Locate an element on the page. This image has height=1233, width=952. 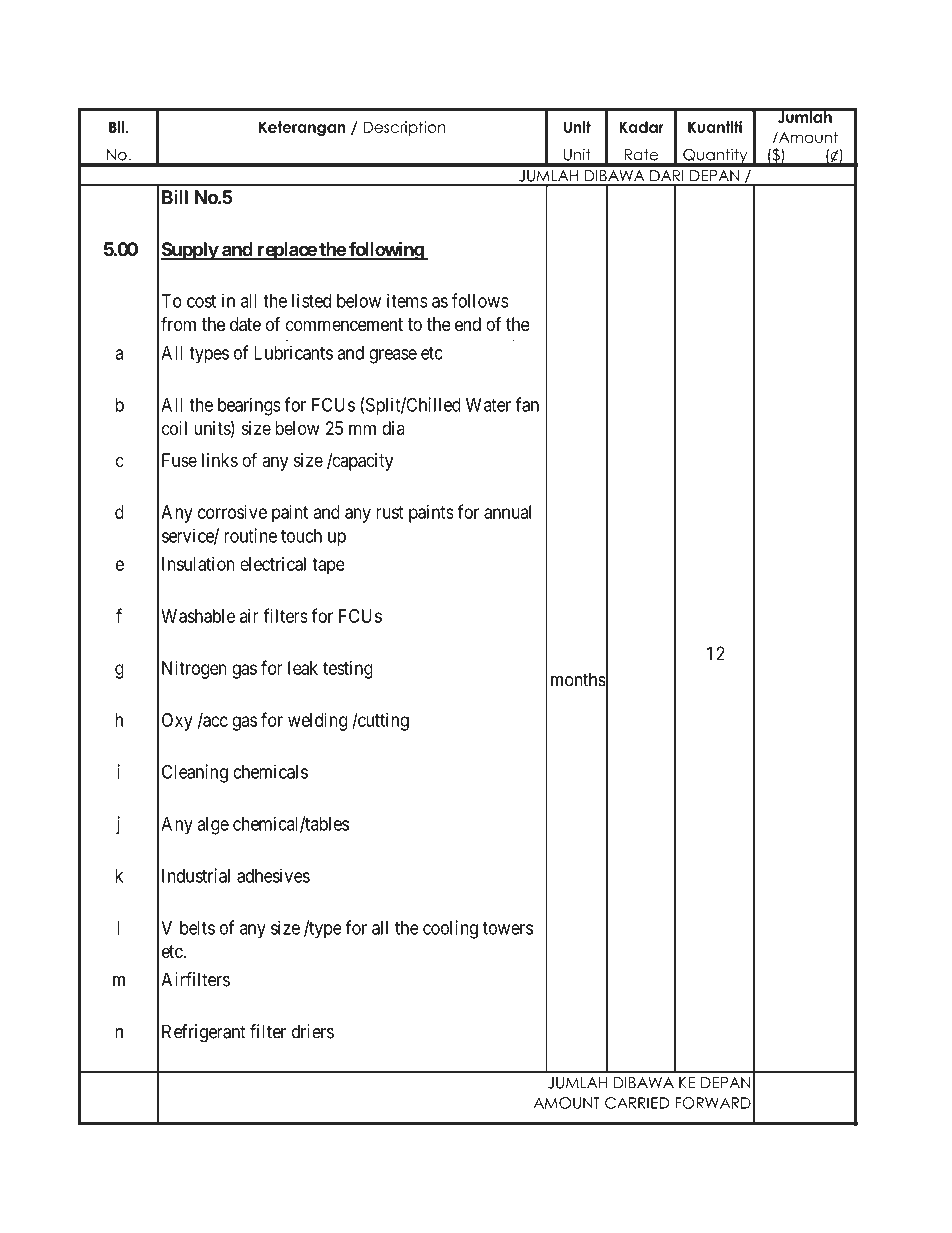
Description is located at coordinates (404, 128).
